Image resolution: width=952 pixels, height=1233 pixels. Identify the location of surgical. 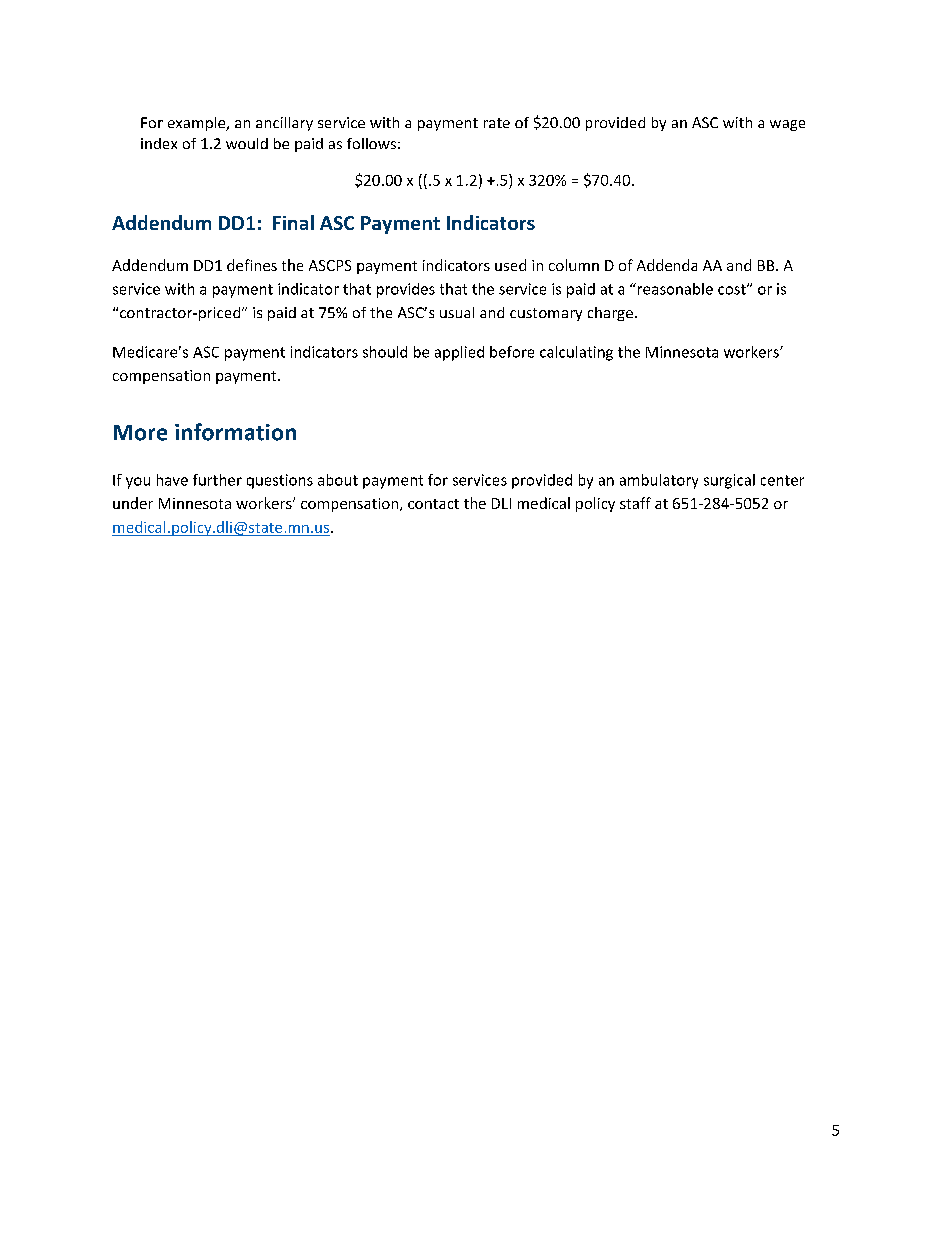
(729, 481).
